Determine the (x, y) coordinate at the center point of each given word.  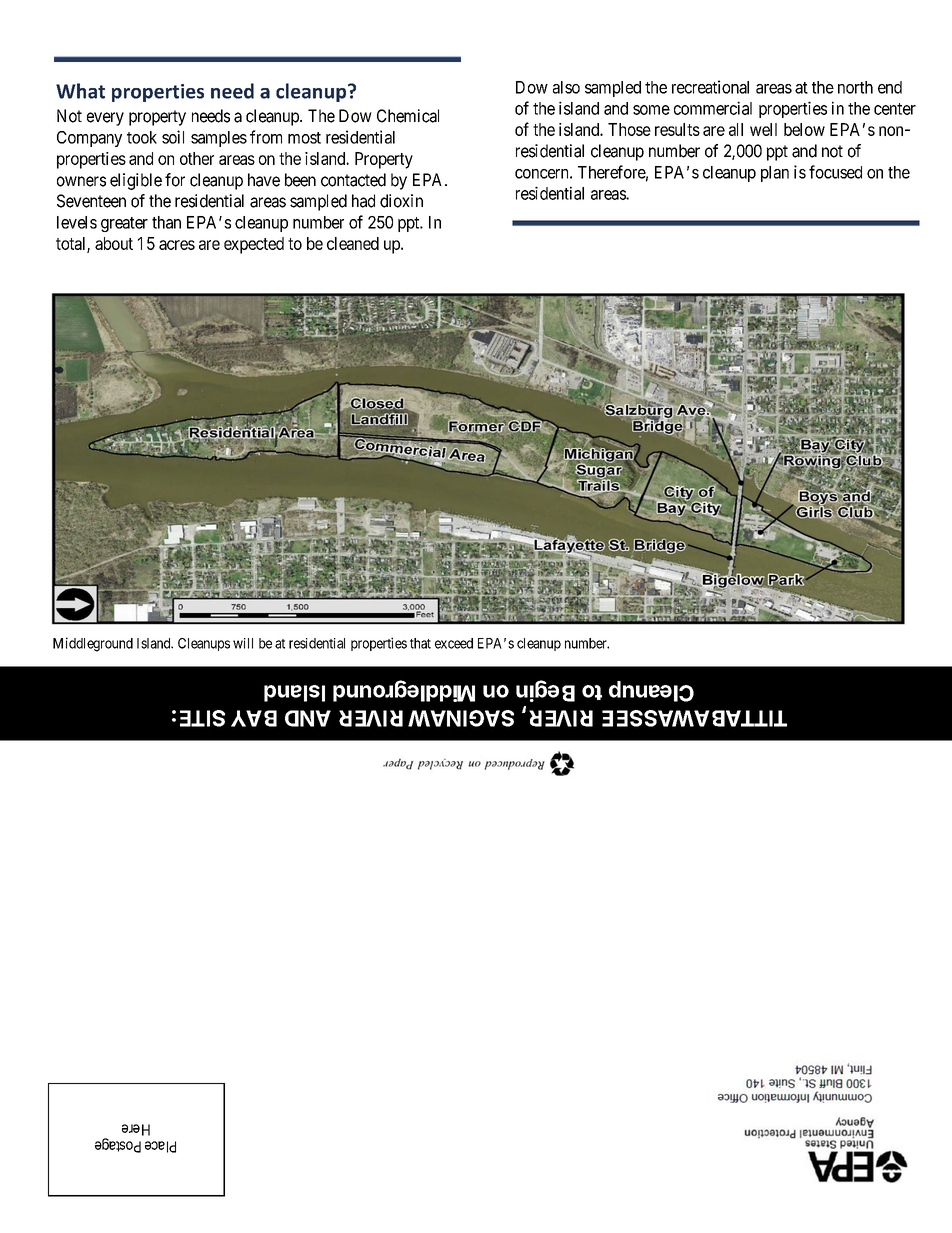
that (420, 643)
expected (254, 245)
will (243, 643)
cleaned (353, 243)
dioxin (401, 201)
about (114, 243)
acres (177, 245)
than (166, 222)
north (855, 87)
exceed (454, 643)
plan (775, 174)
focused (835, 172)
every (105, 119)
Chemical (408, 116)
